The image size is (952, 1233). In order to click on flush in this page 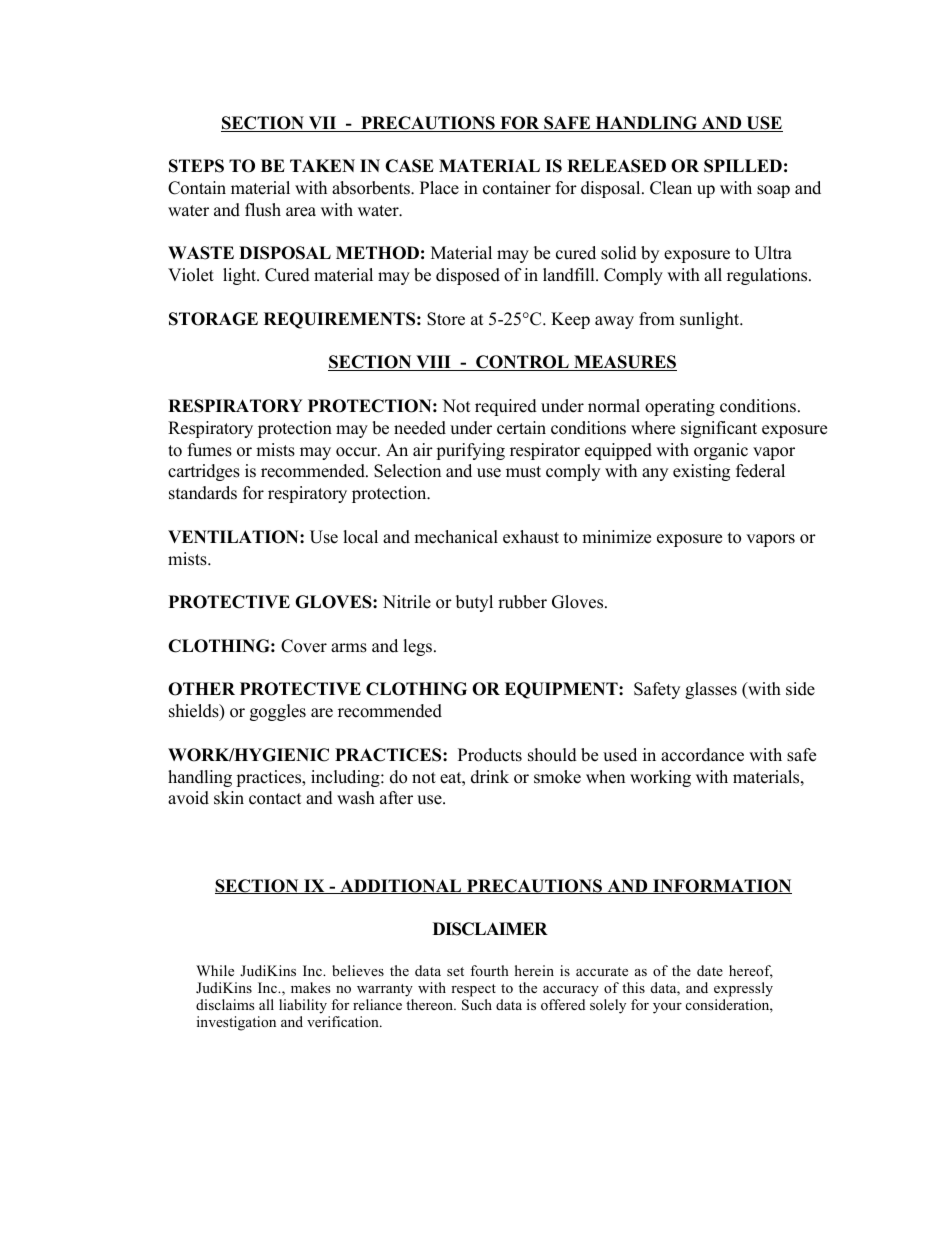, I will do `click(263, 210)`.
